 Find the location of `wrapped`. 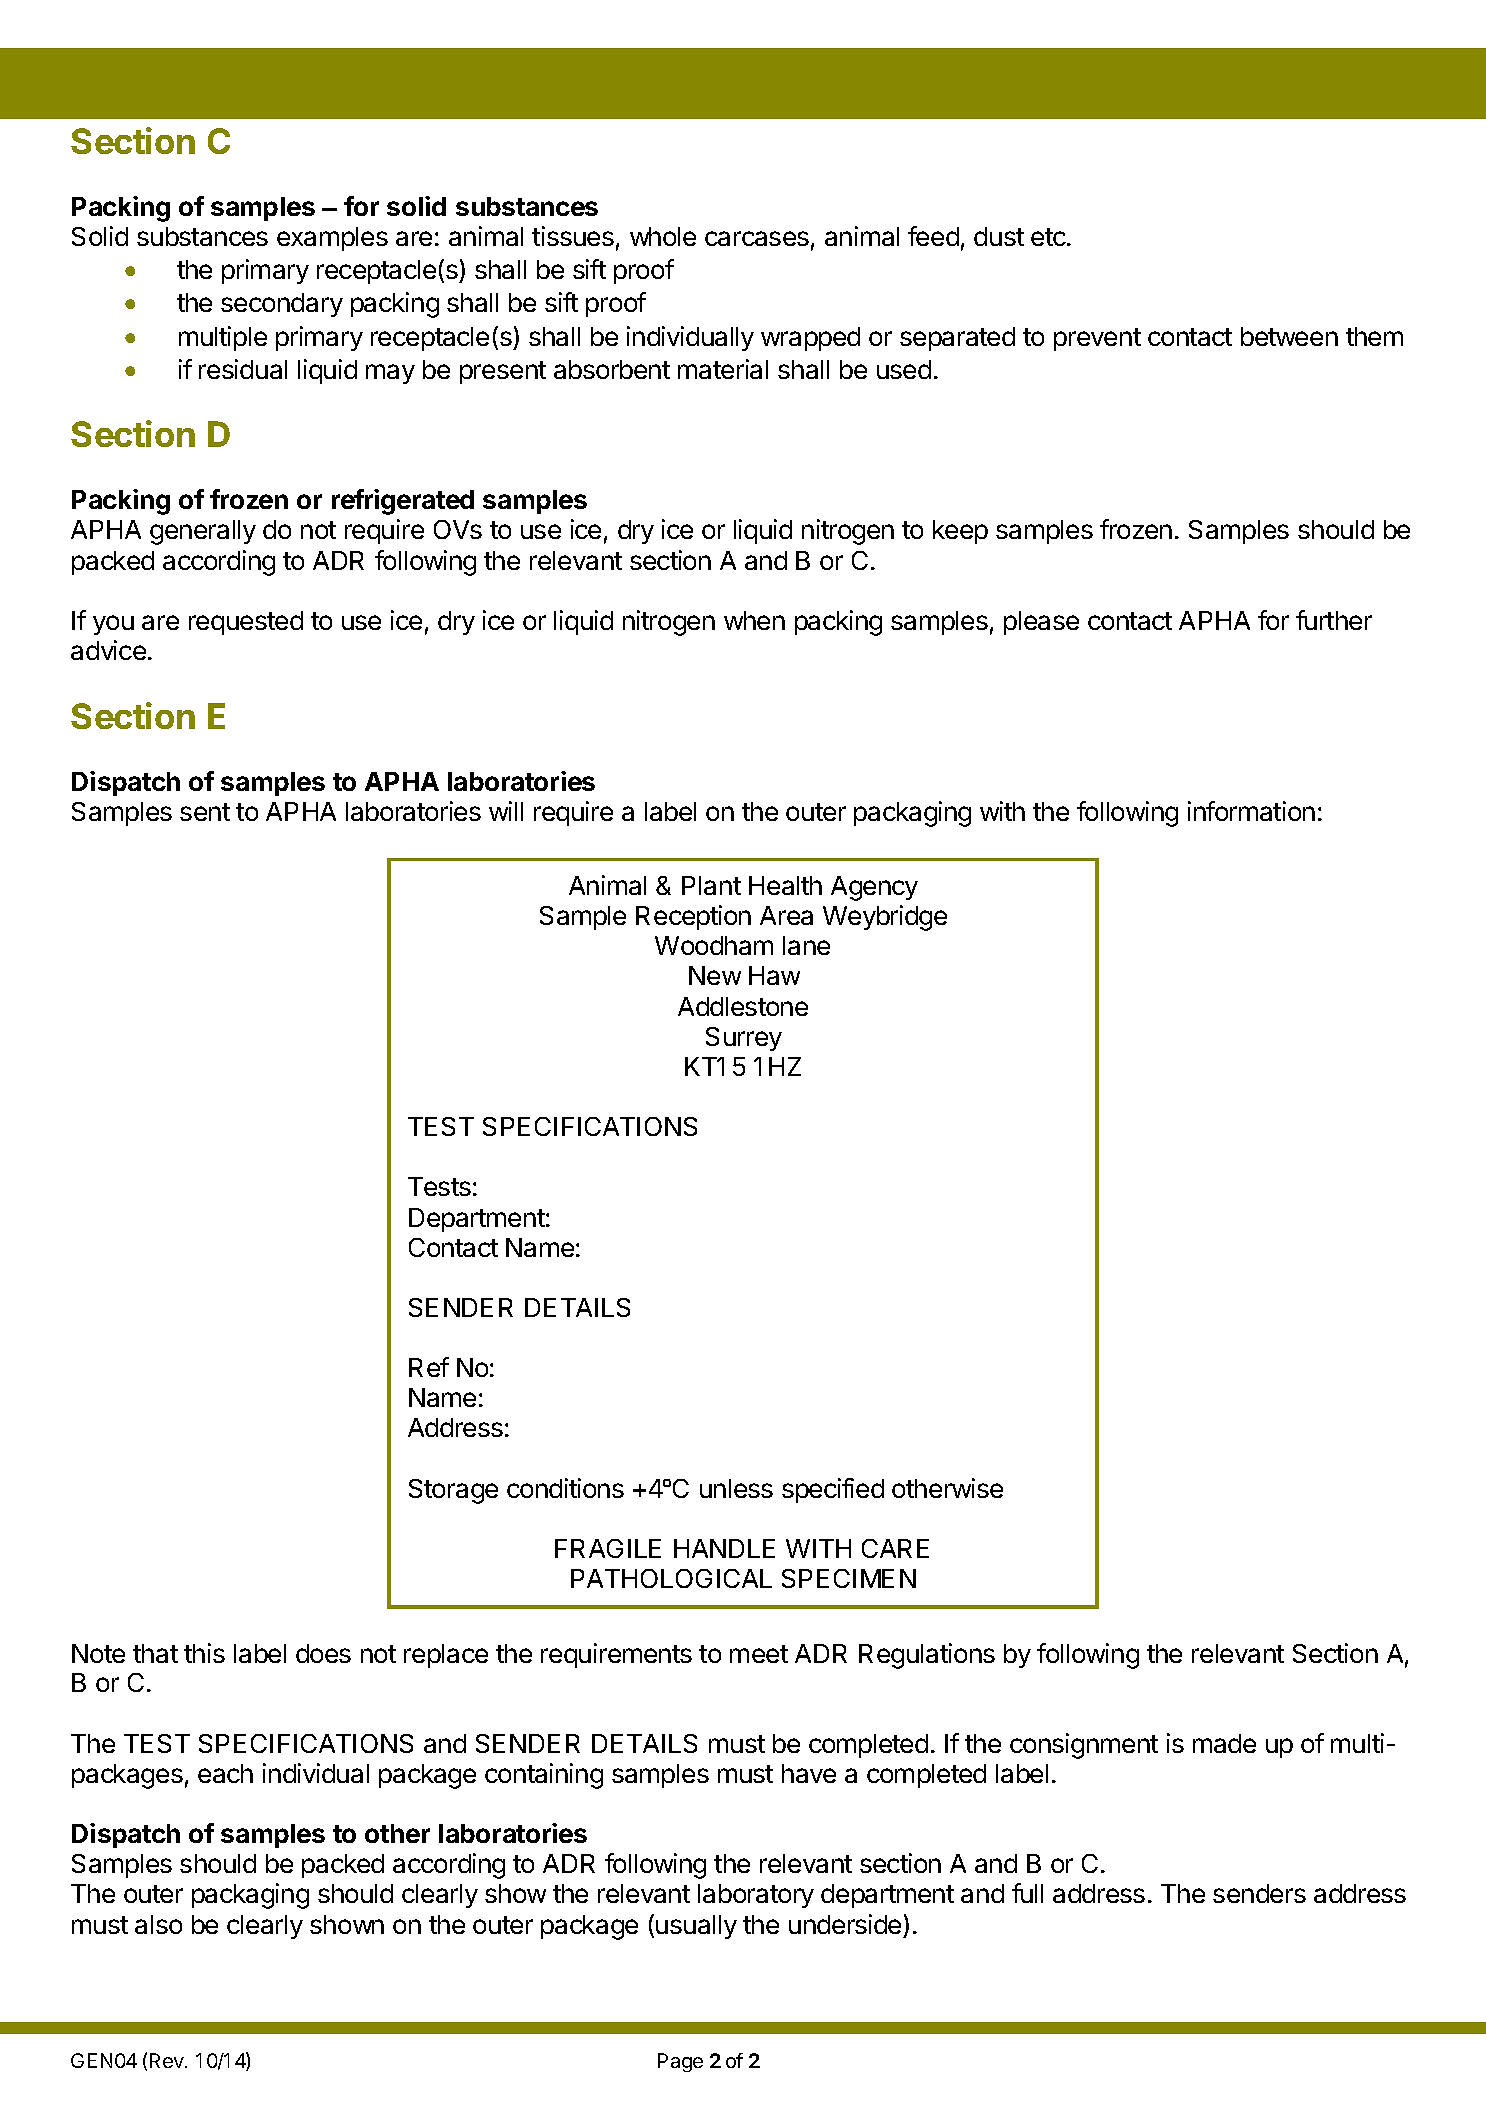

wrapped is located at coordinates (810, 339).
